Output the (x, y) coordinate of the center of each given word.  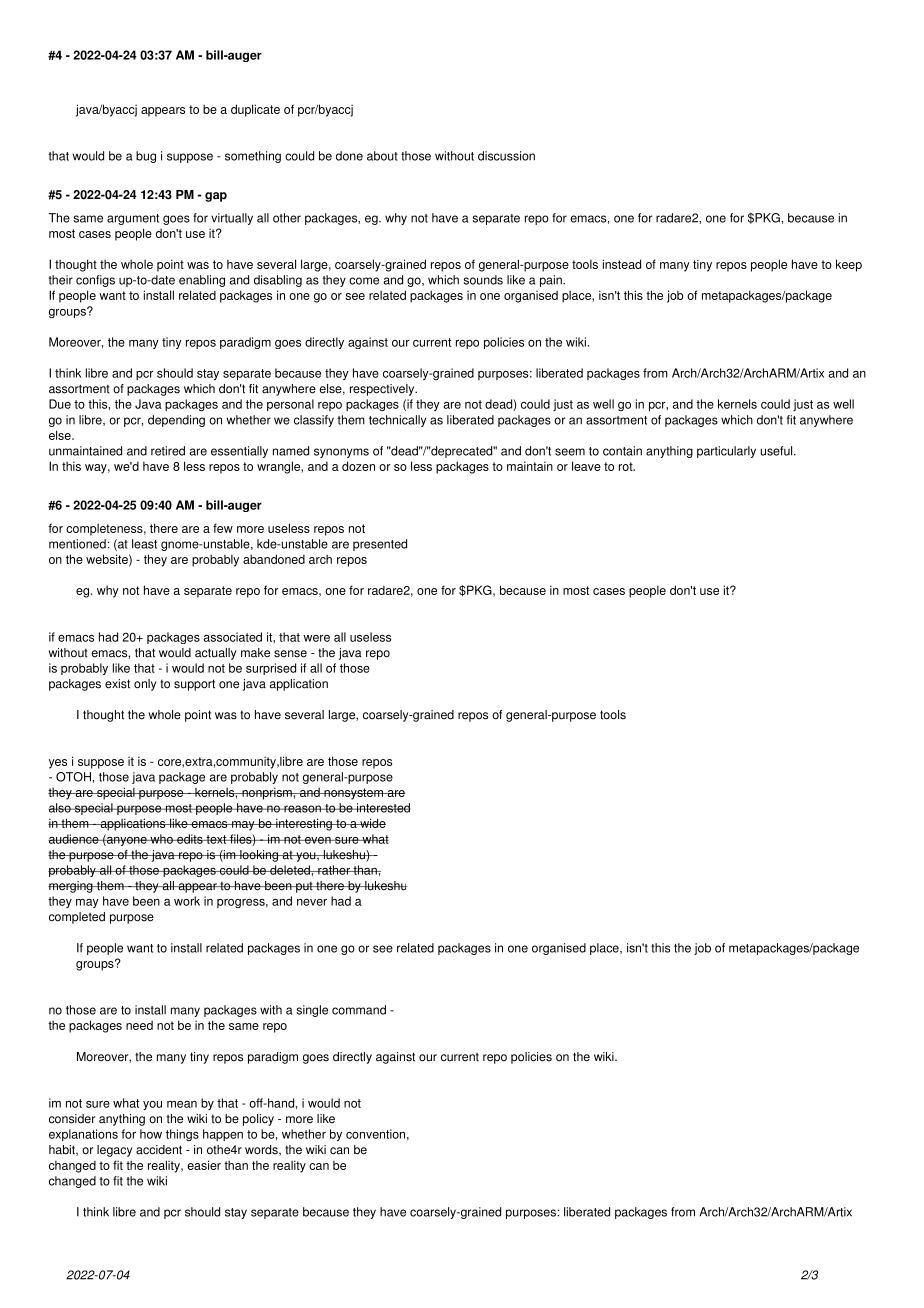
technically (397, 421)
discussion (506, 156)
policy (258, 1120)
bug (146, 157)
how (151, 1134)
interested (383, 808)
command (359, 1010)
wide (372, 823)
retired (168, 451)
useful (778, 451)
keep (849, 265)
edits (190, 839)
